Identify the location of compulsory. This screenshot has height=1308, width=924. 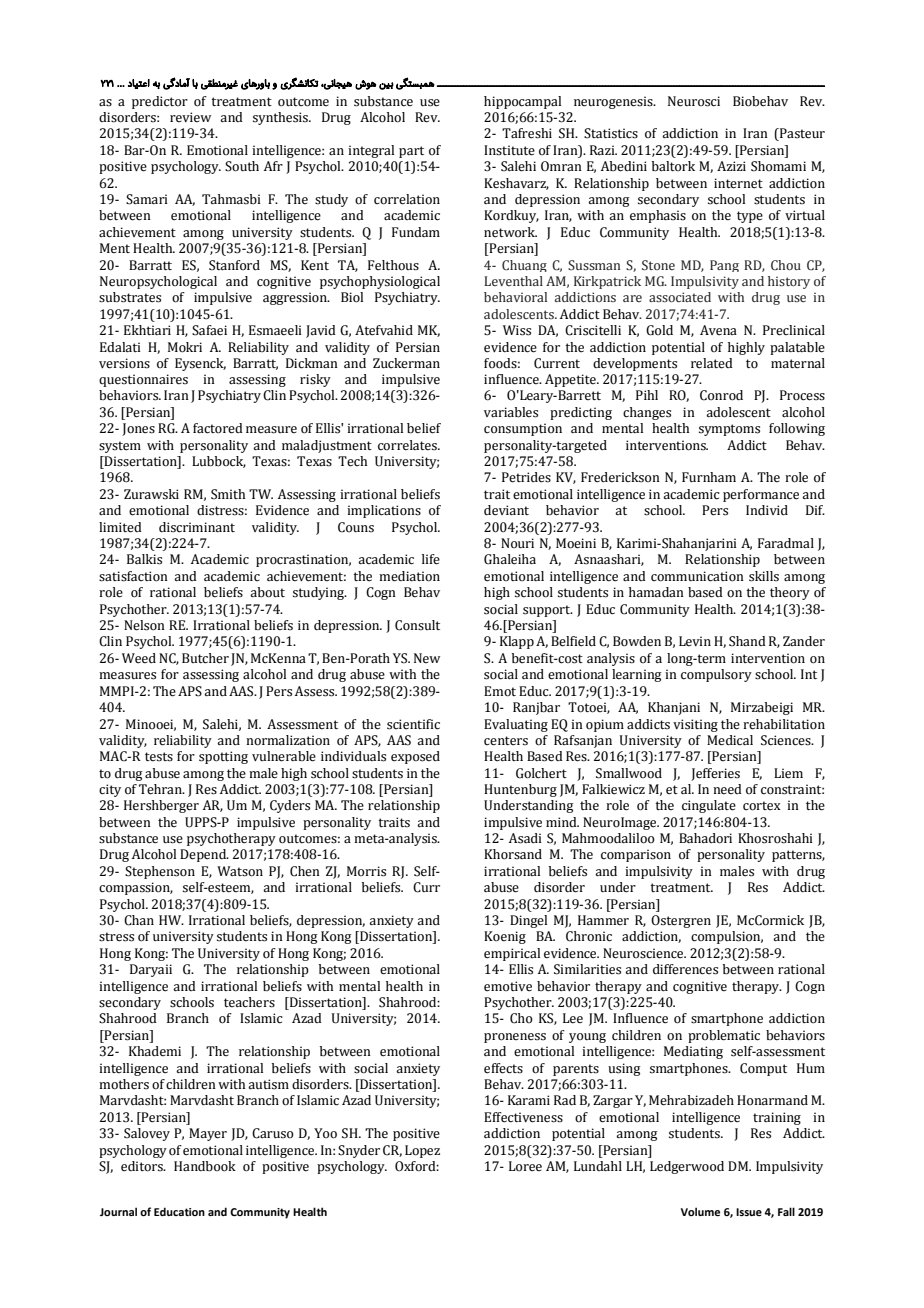
(716, 675).
